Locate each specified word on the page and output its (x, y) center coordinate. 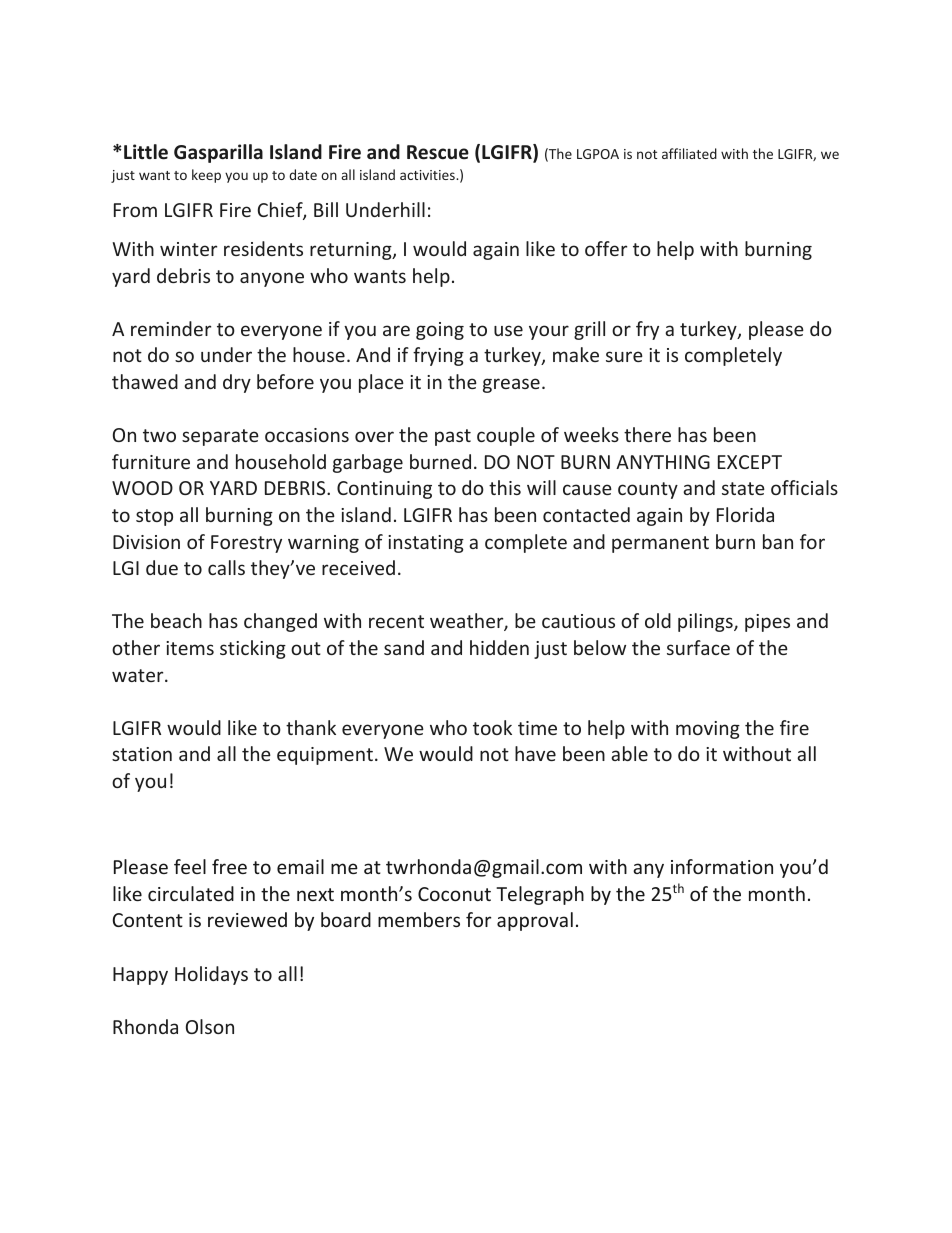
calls (226, 567)
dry (237, 383)
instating (426, 544)
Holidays (211, 975)
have (535, 753)
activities (428, 175)
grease (511, 385)
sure (624, 356)
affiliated (689, 153)
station (142, 754)
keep (206, 176)
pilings (706, 622)
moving (708, 730)
